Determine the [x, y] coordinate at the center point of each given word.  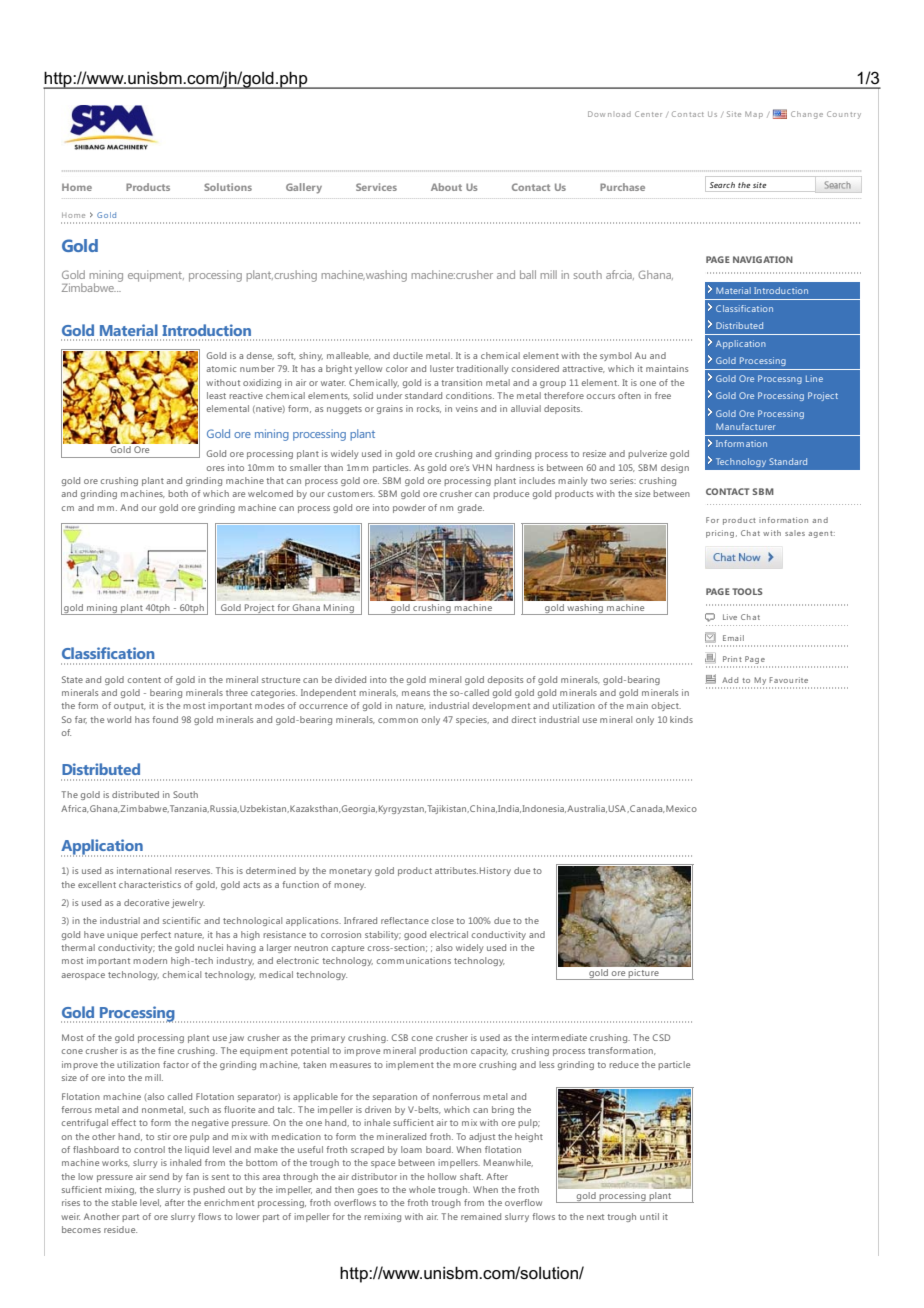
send [159, 1176]
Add [730, 680]
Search [722, 185]
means [416, 693]
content [144, 680]
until [649, 1216]
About [446, 187]
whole [422, 1189]
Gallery [304, 188]
